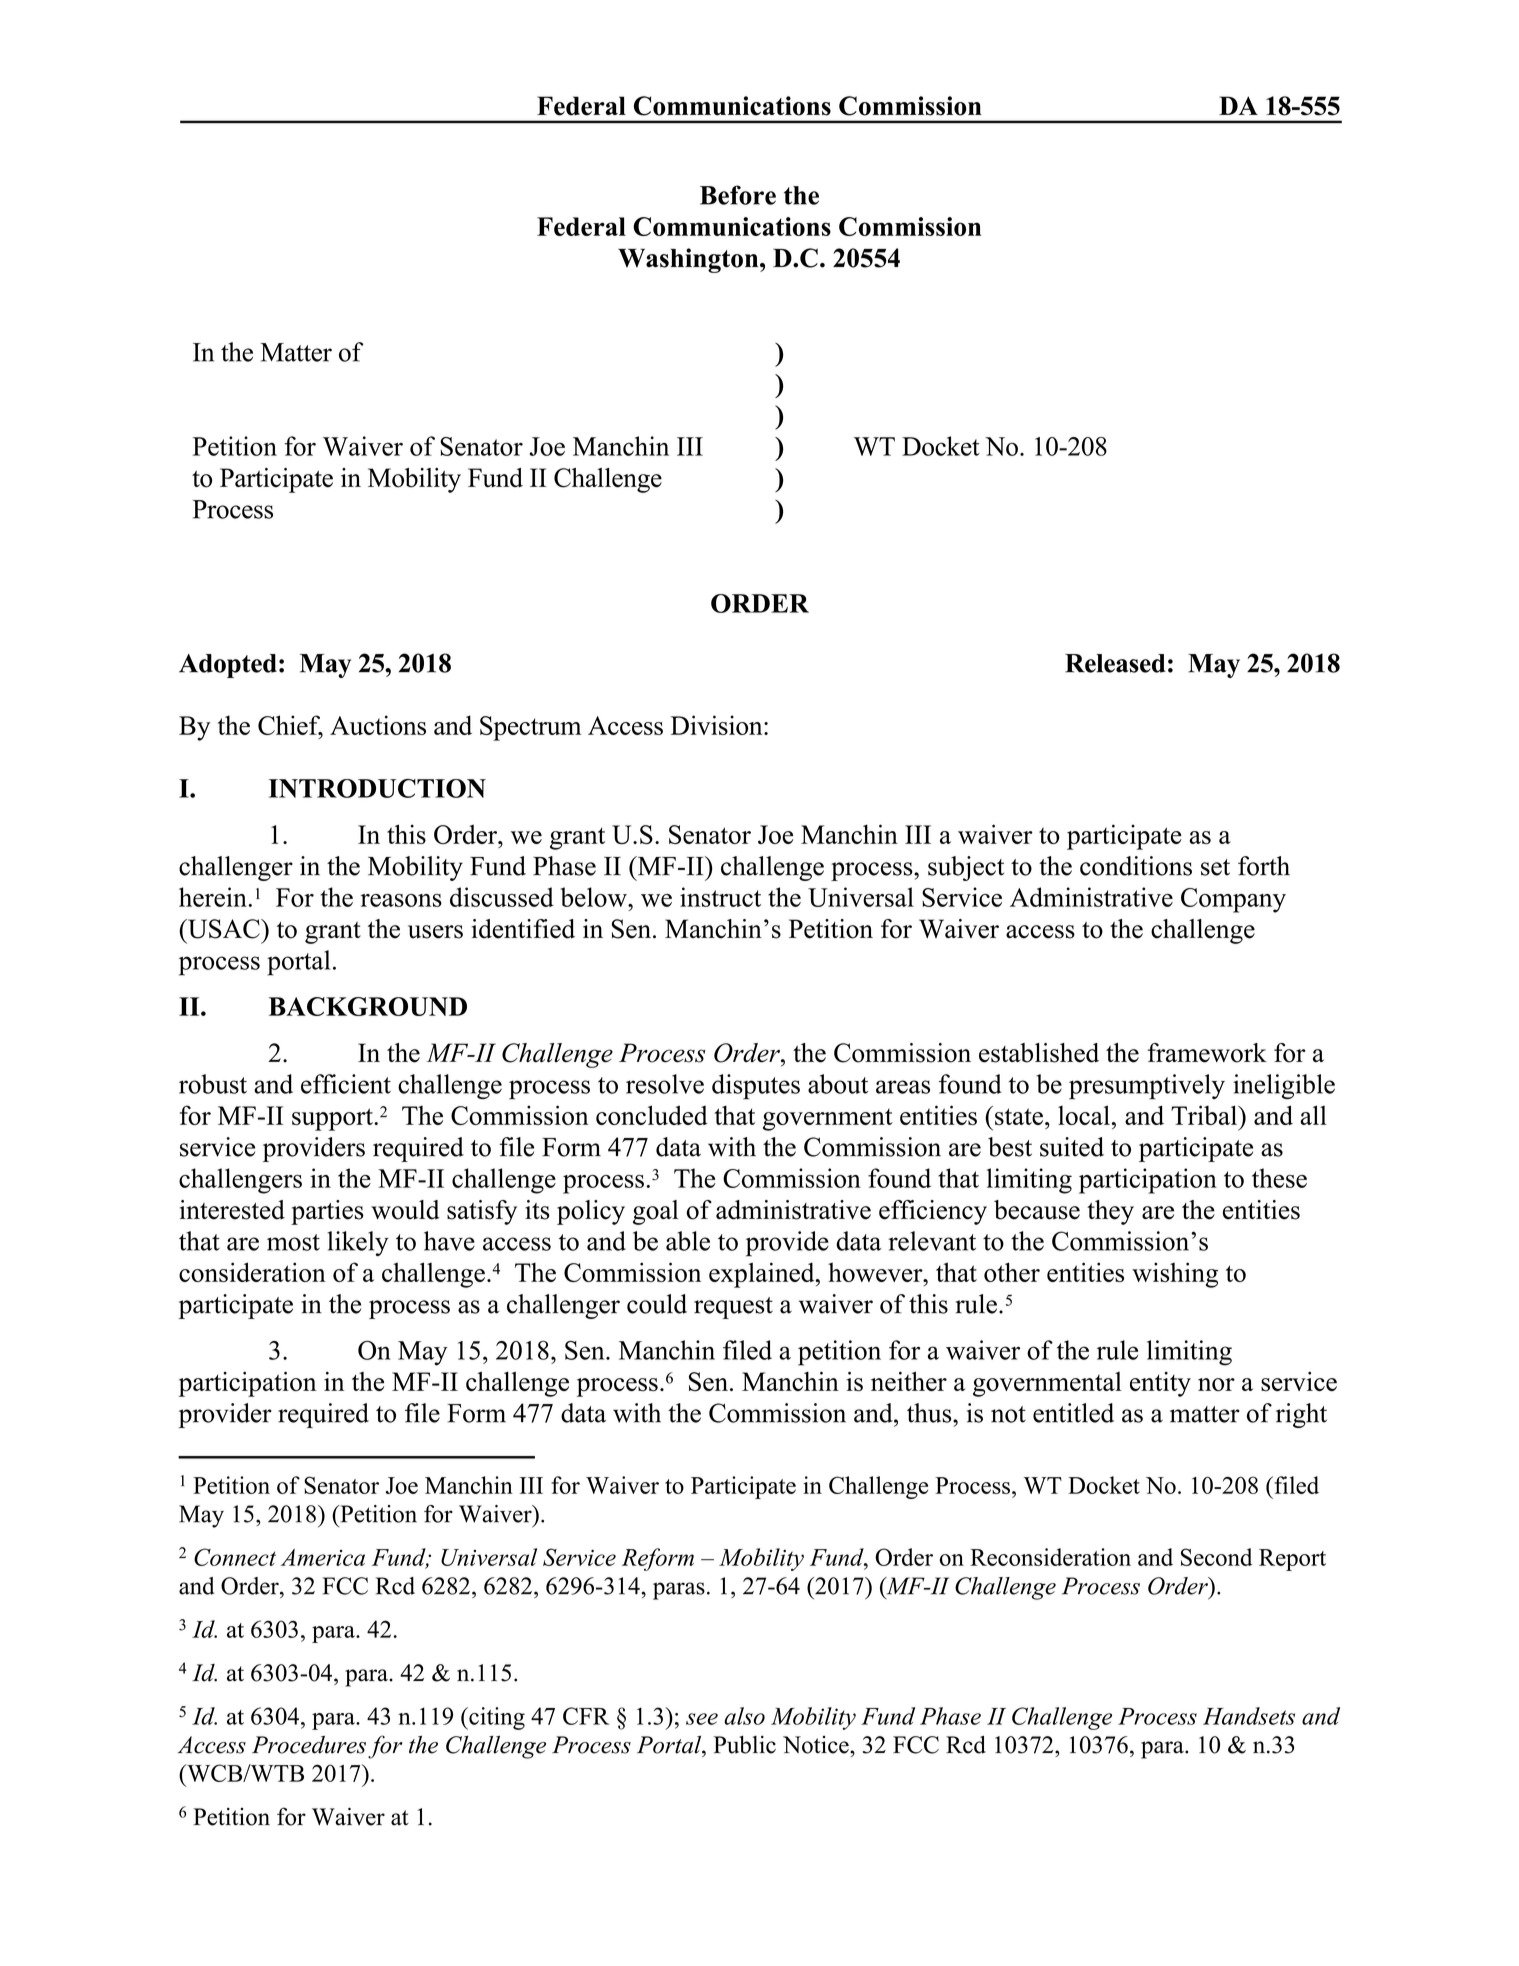  Describe the element at coordinates (368, 1006) in the image. I see `BACKGROUND` at that location.
